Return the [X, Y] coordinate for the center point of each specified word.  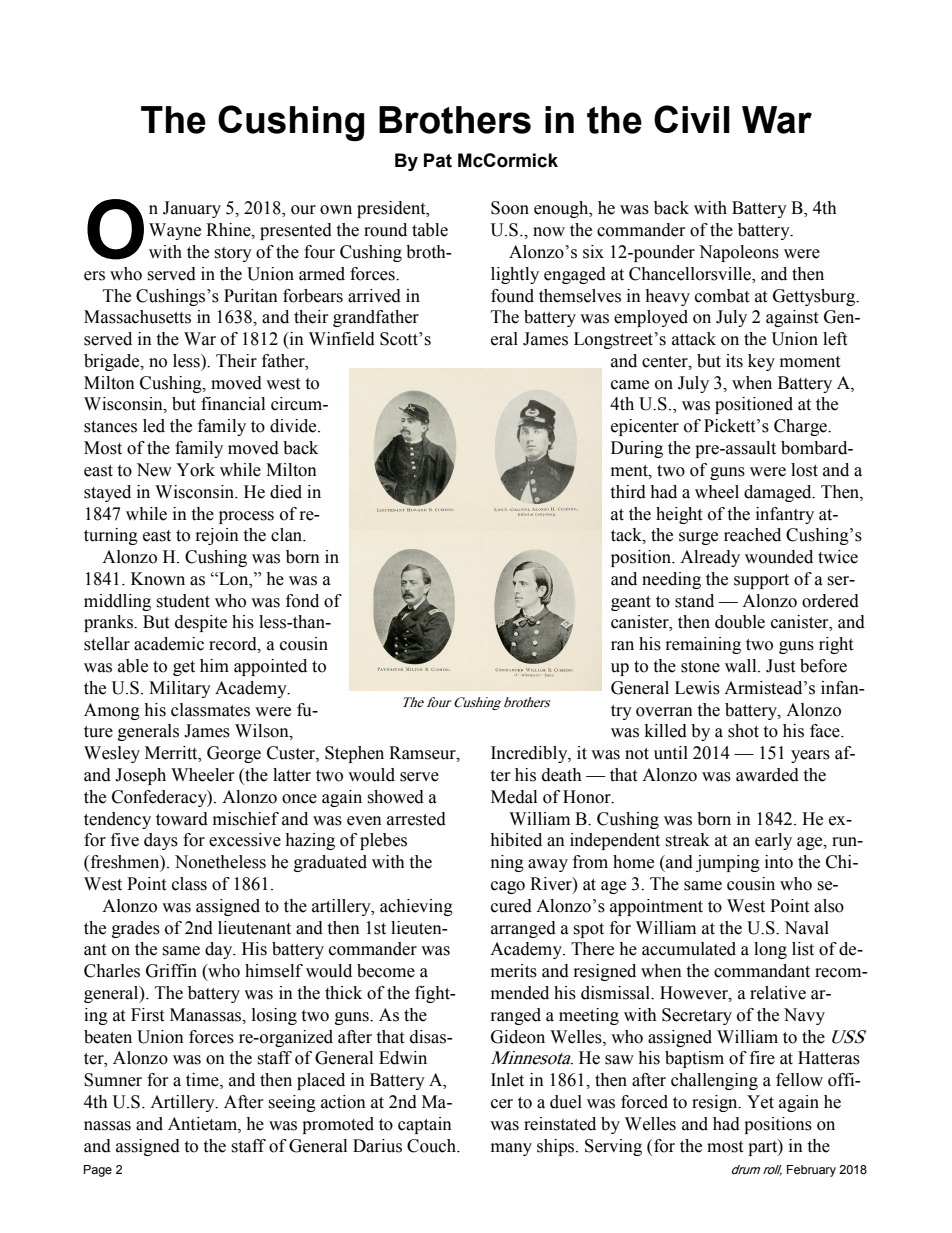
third [628, 492]
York [195, 470]
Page [98, 1171]
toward [182, 819]
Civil [692, 119]
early [773, 841]
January [192, 209]
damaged [779, 493]
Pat [438, 160]
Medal [514, 797]
